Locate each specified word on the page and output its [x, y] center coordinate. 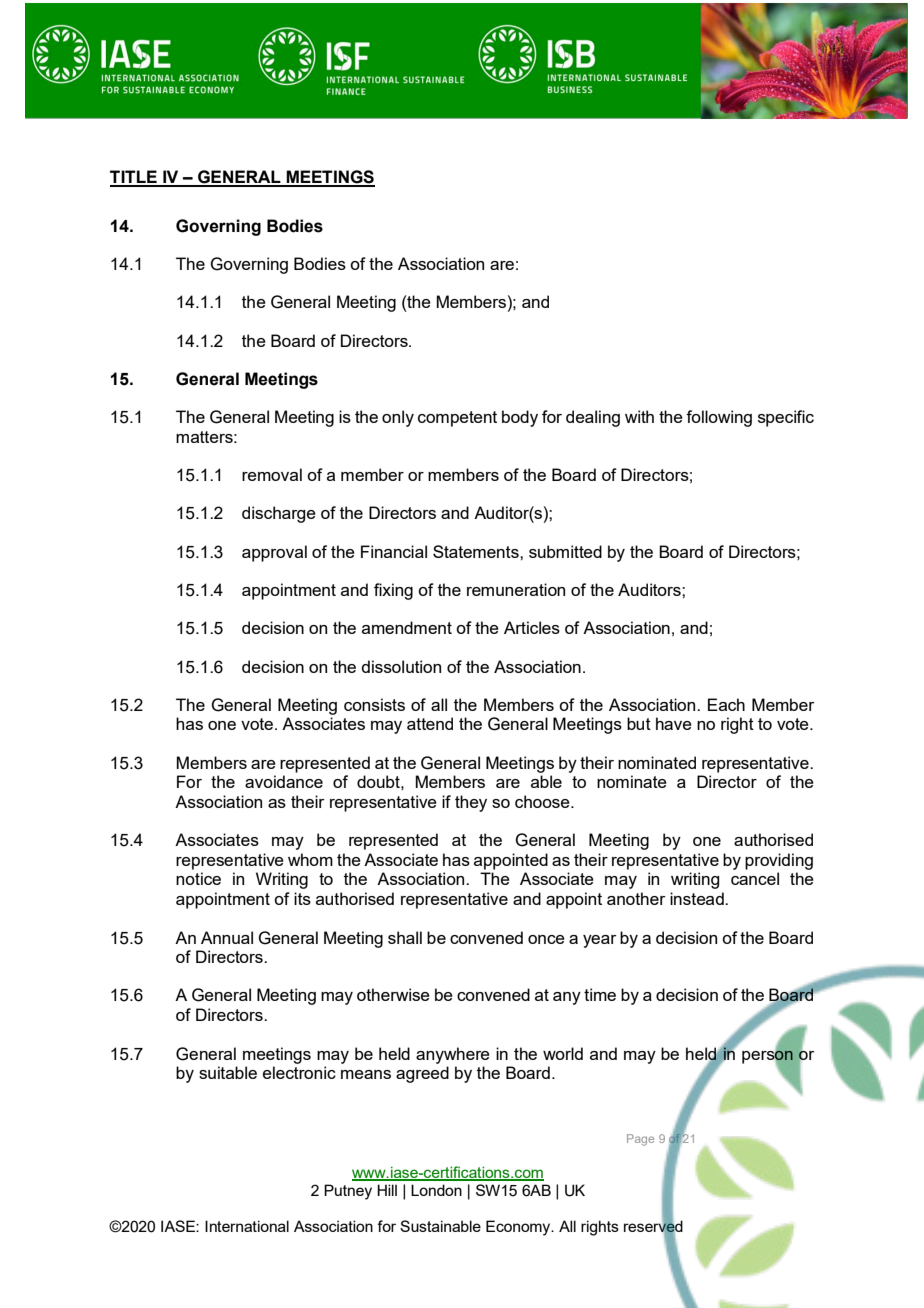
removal [272, 474]
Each [726, 704]
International [247, 1226]
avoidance [284, 781]
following [719, 418]
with [639, 416]
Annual [227, 937]
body [520, 418]
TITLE [134, 178]
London [436, 1190]
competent [457, 419]
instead [698, 898]
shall [405, 937]
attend [430, 723]
